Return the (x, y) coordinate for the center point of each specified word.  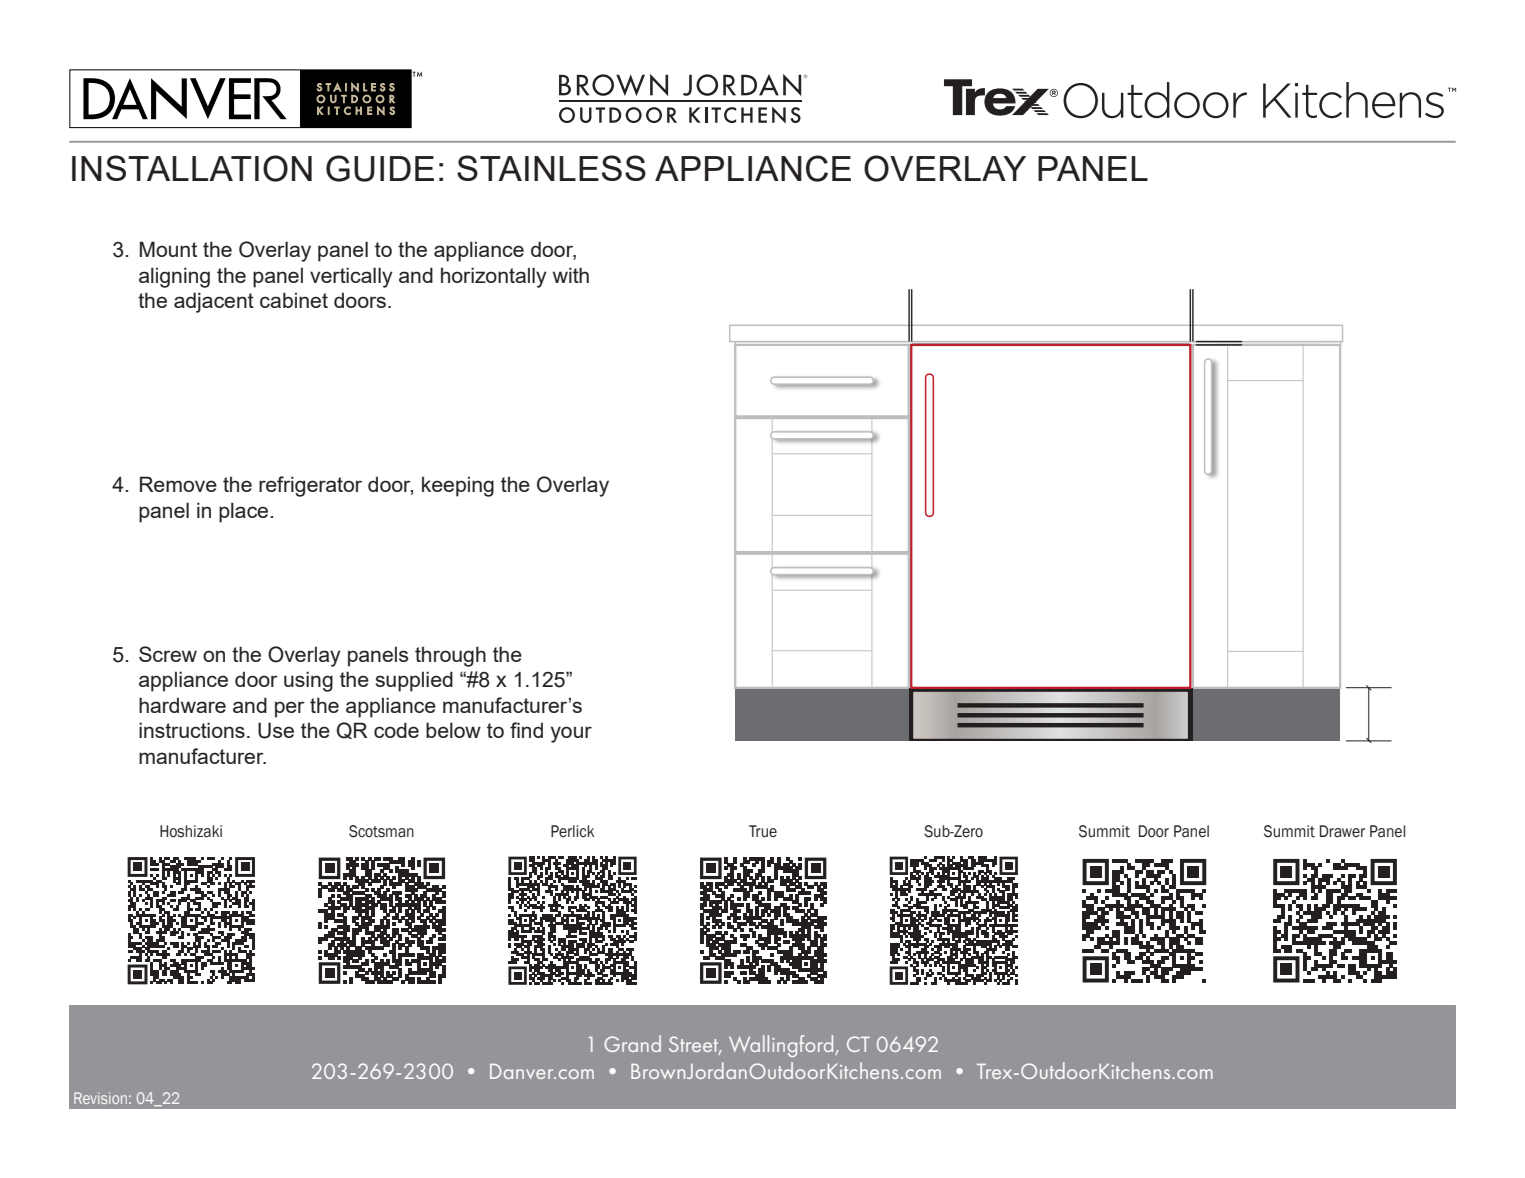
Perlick (572, 831)
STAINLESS (551, 168)
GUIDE (380, 168)
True (763, 831)
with (571, 275)
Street (695, 1045)
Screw (168, 654)
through (450, 656)
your (571, 734)
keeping (458, 487)
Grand (632, 1043)
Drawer (1342, 831)
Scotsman (381, 831)
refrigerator (310, 486)
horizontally (494, 277)
